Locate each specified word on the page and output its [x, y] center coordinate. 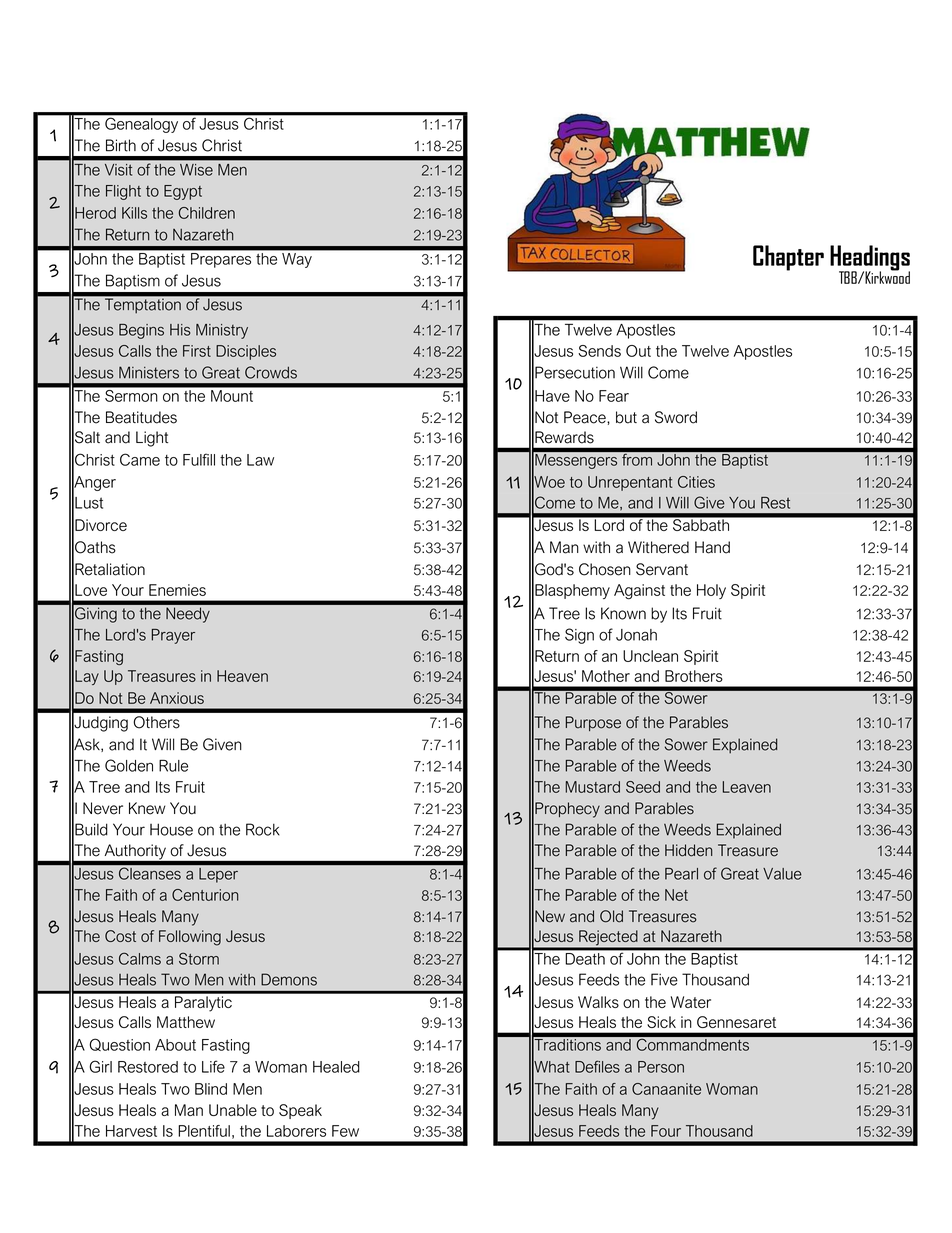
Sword [676, 417]
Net [676, 895]
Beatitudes [141, 417]
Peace [586, 417]
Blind [211, 1089]
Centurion [205, 895]
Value [782, 874]
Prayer [173, 636]
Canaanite [666, 1089]
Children [207, 213]
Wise [196, 170]
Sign [579, 636]
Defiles [597, 1066]
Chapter [788, 258]
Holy [711, 591]
